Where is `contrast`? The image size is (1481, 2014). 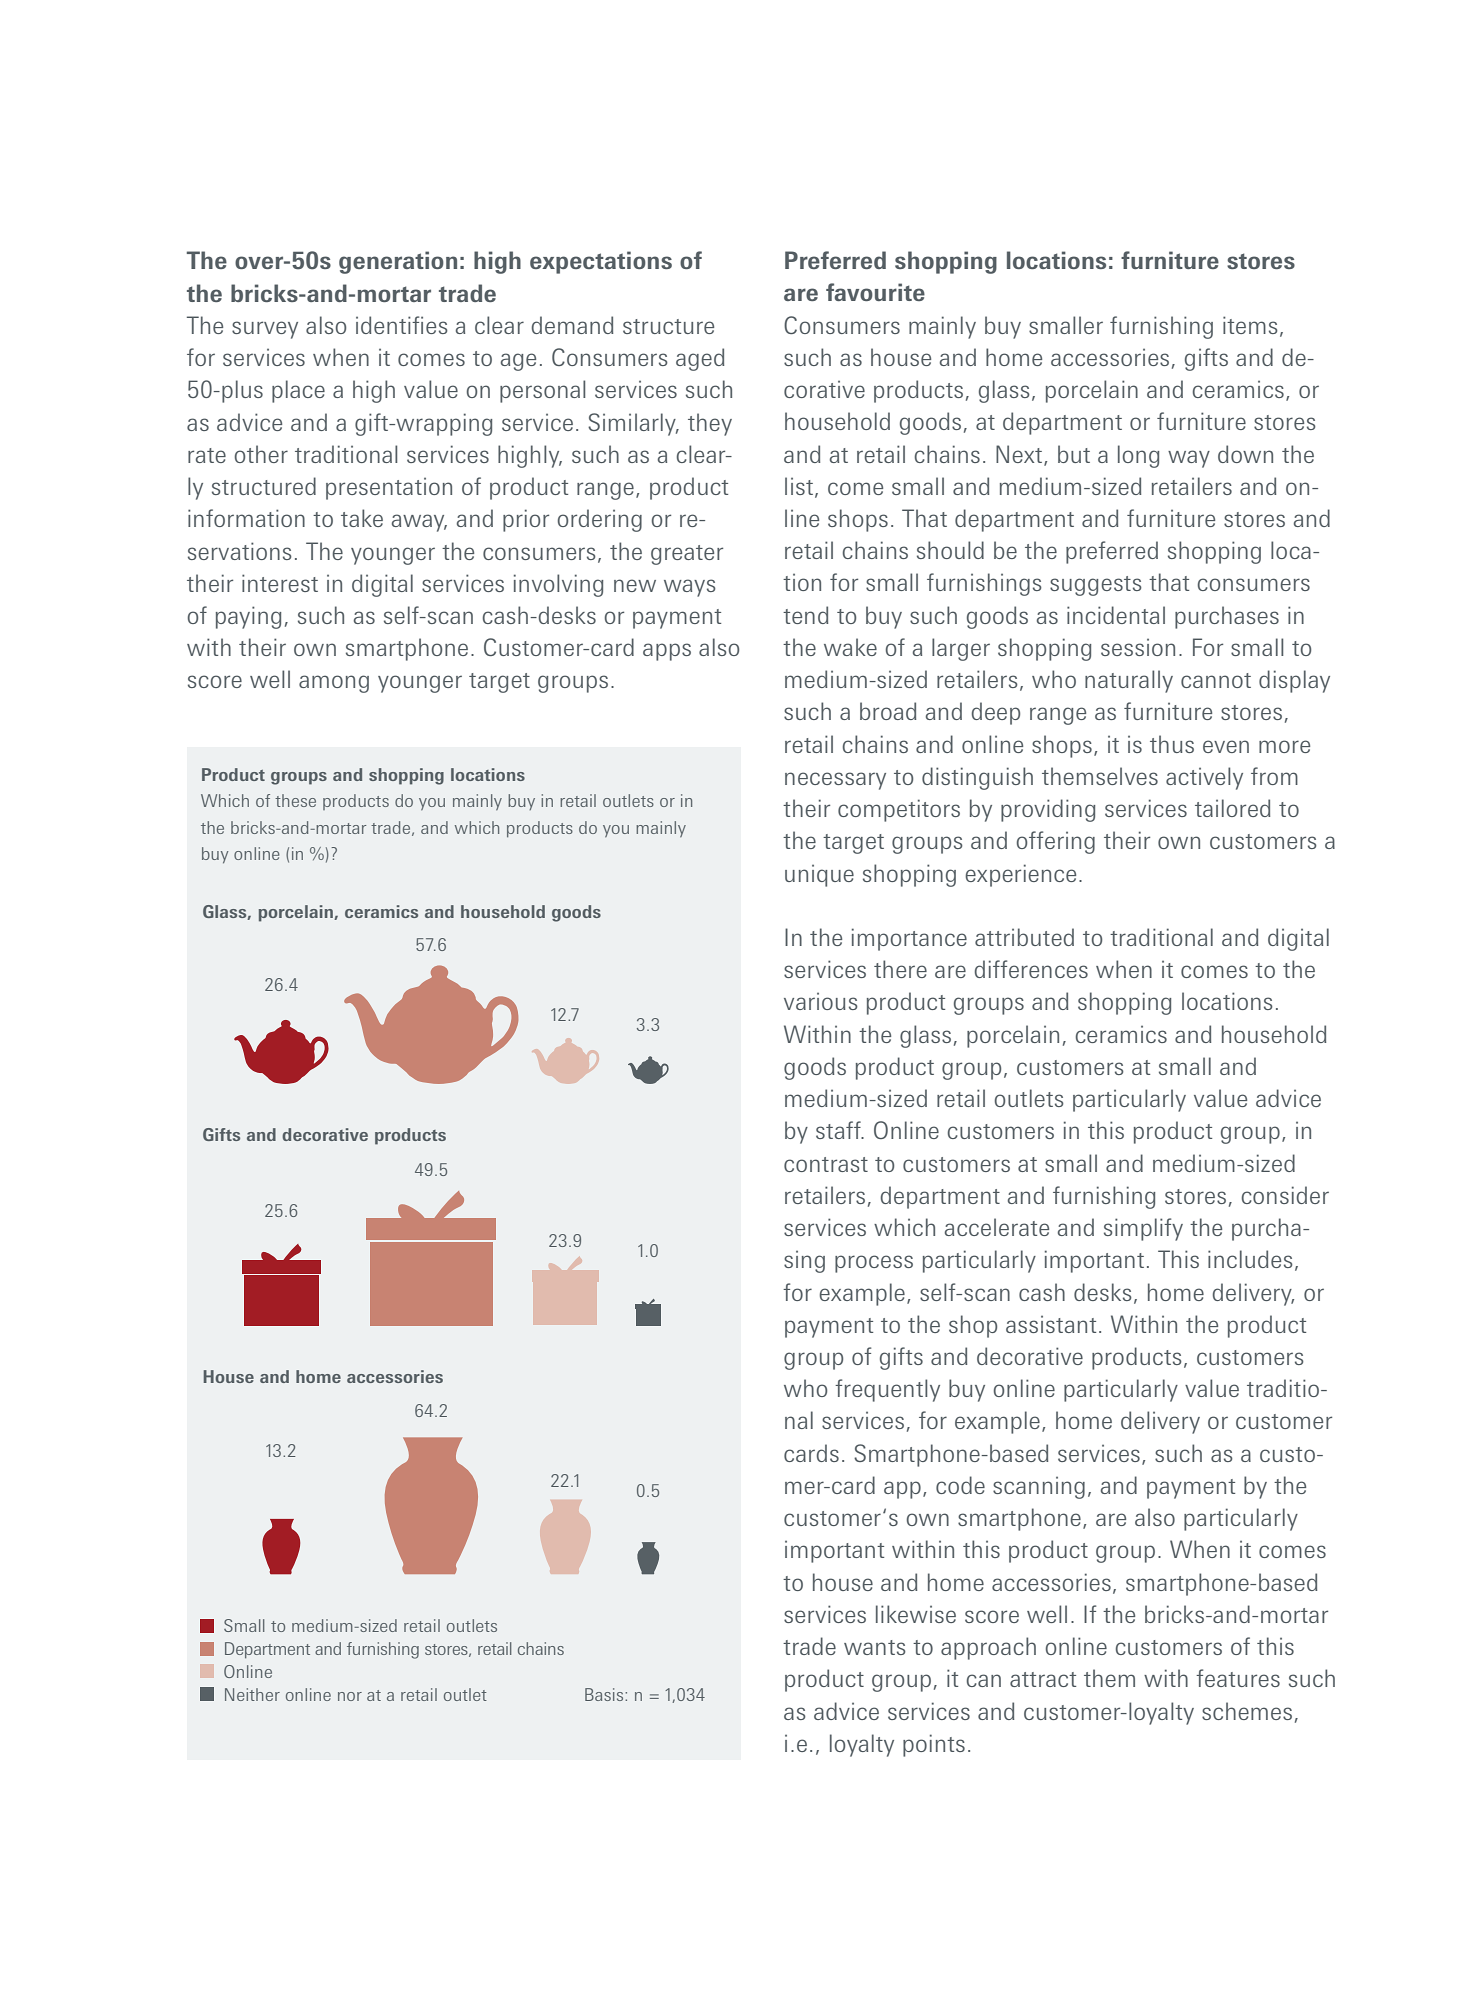
contrast is located at coordinates (826, 1164).
